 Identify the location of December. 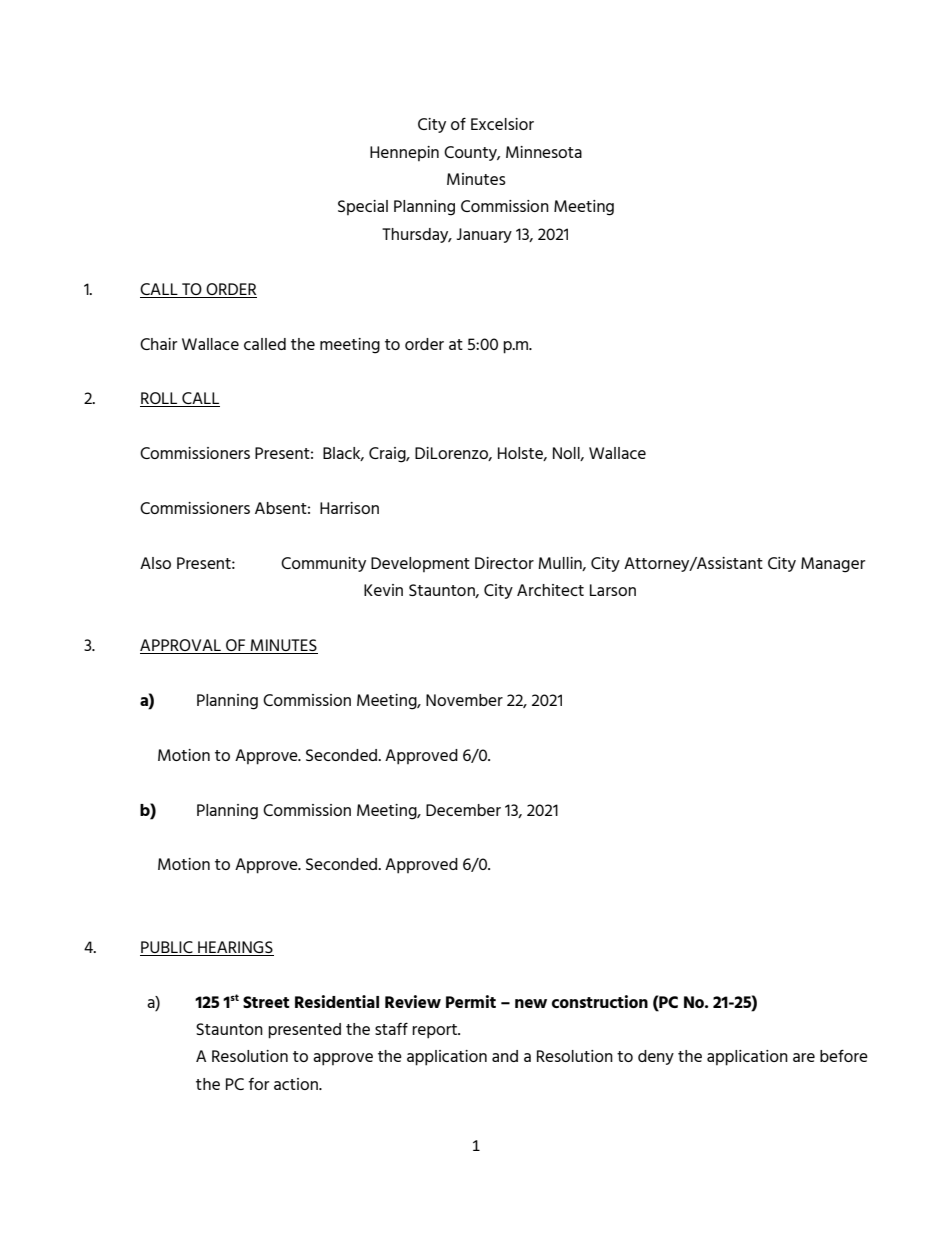
(463, 810).
